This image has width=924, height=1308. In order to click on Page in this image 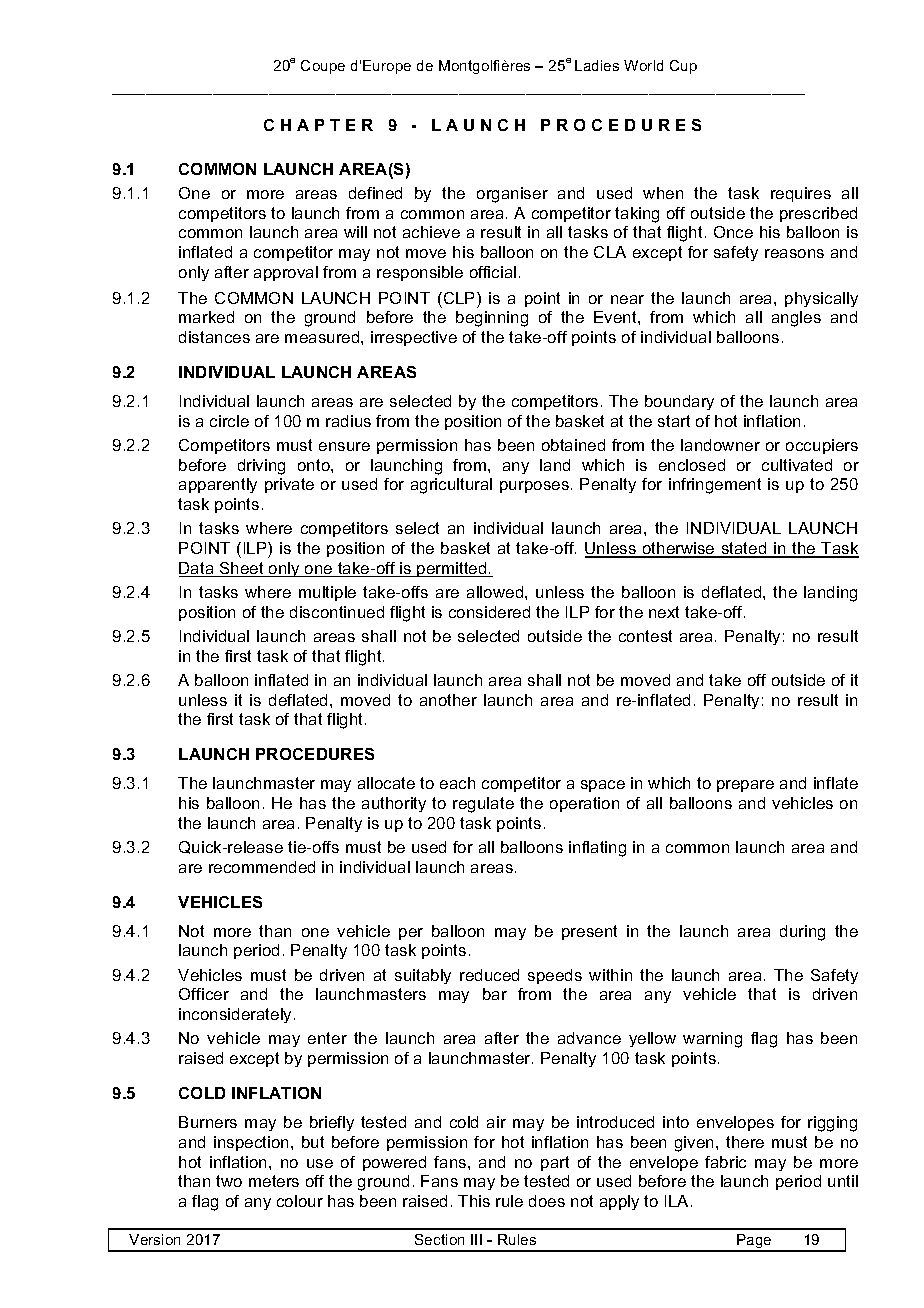, I will do `click(754, 1242)`.
